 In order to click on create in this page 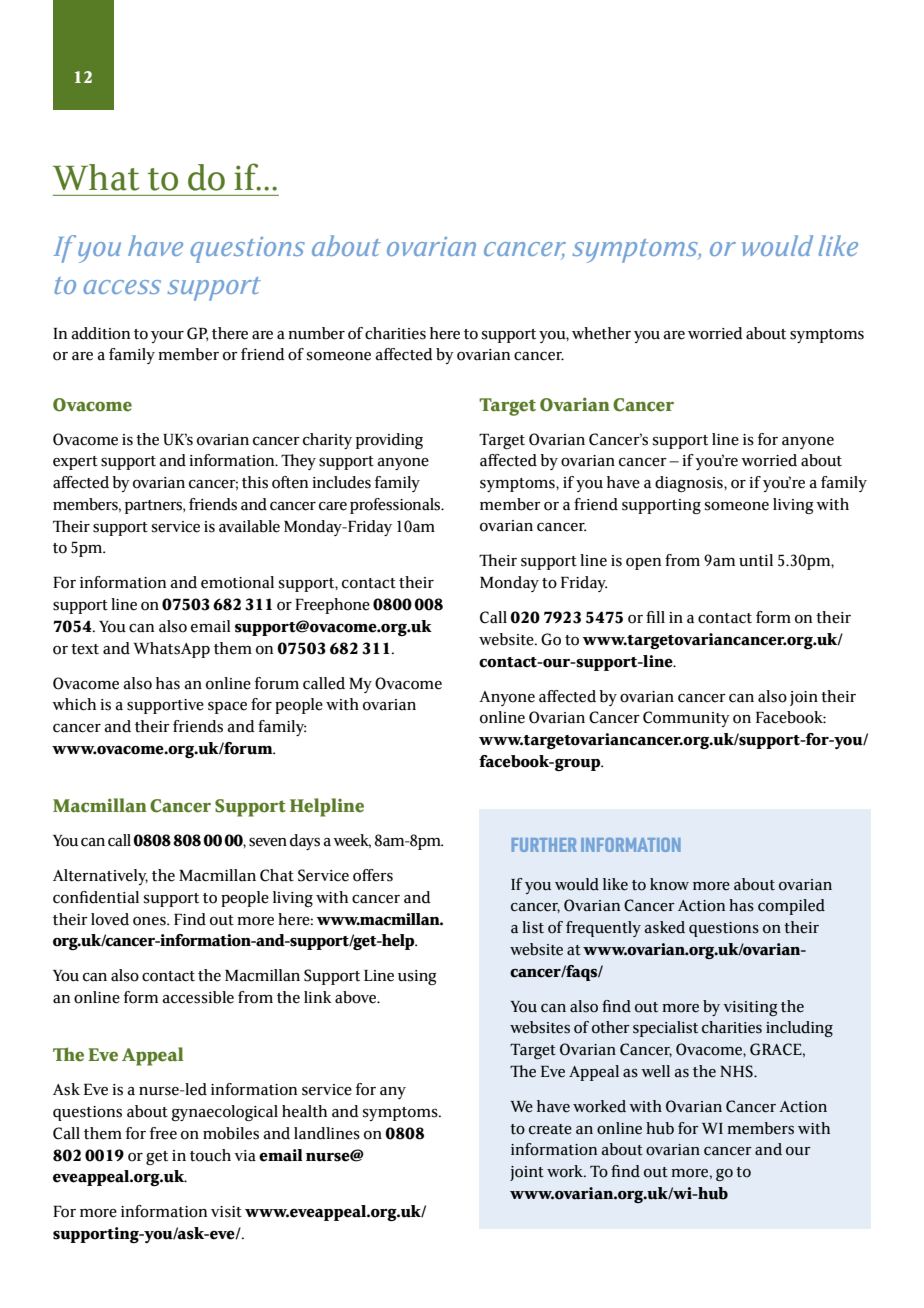, I will do `click(550, 1129)`.
